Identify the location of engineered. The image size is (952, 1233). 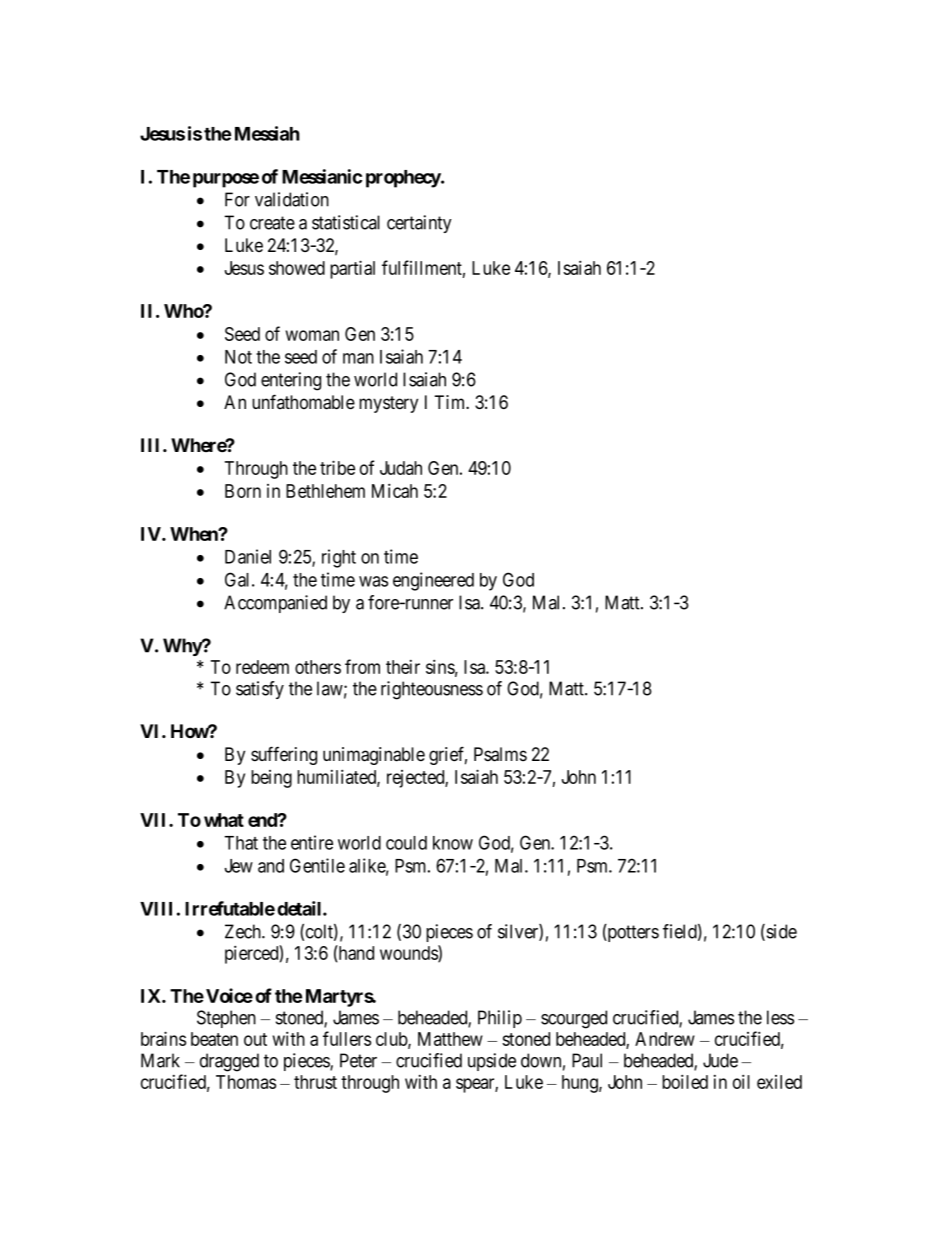
(433, 581).
